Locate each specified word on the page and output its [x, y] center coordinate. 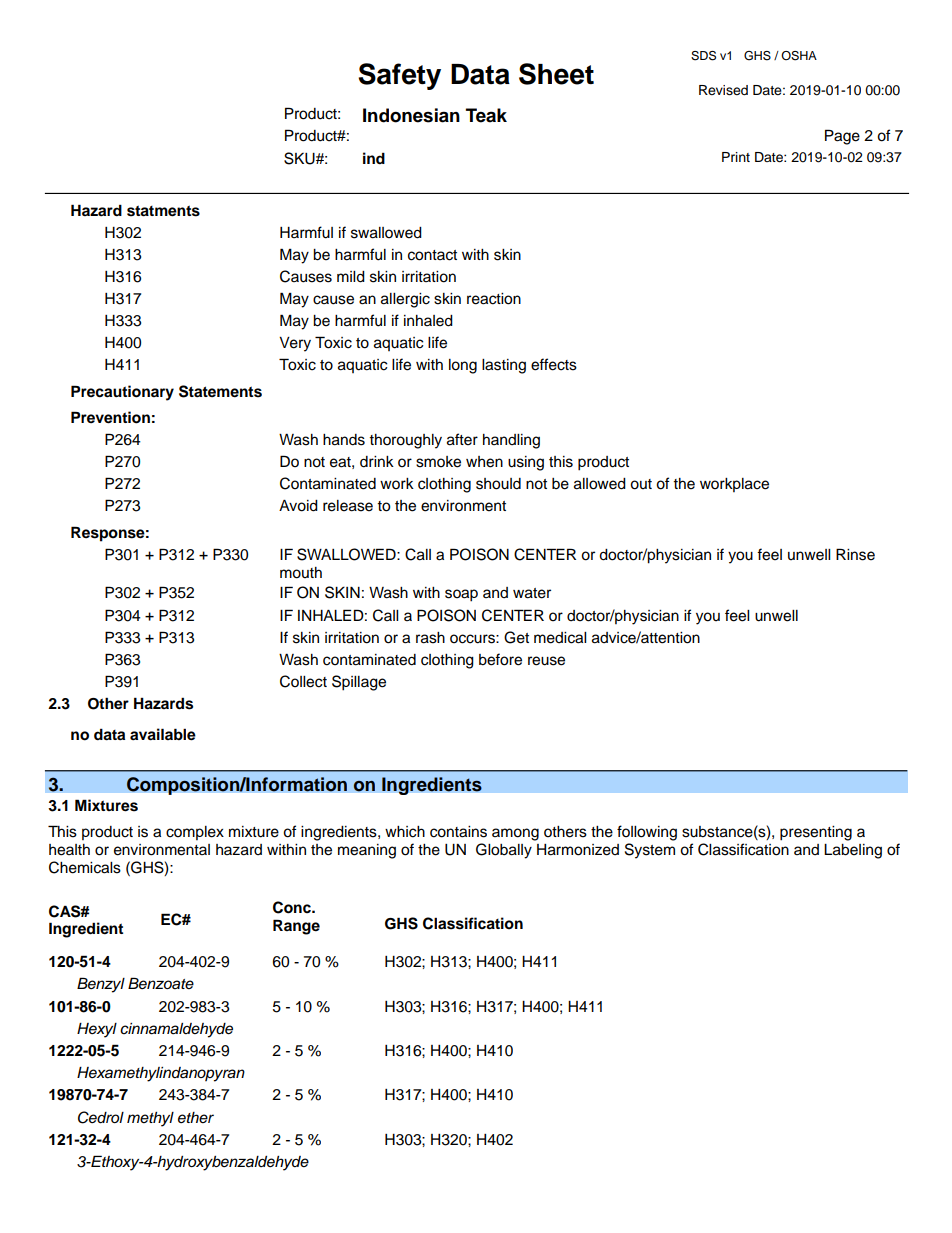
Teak [486, 115]
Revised [723, 90]
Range [296, 927]
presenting [816, 833]
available [163, 734]
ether [196, 1117]
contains [458, 832]
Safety [399, 76]
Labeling [853, 851]
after [462, 439]
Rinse [855, 554]
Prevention [110, 417]
